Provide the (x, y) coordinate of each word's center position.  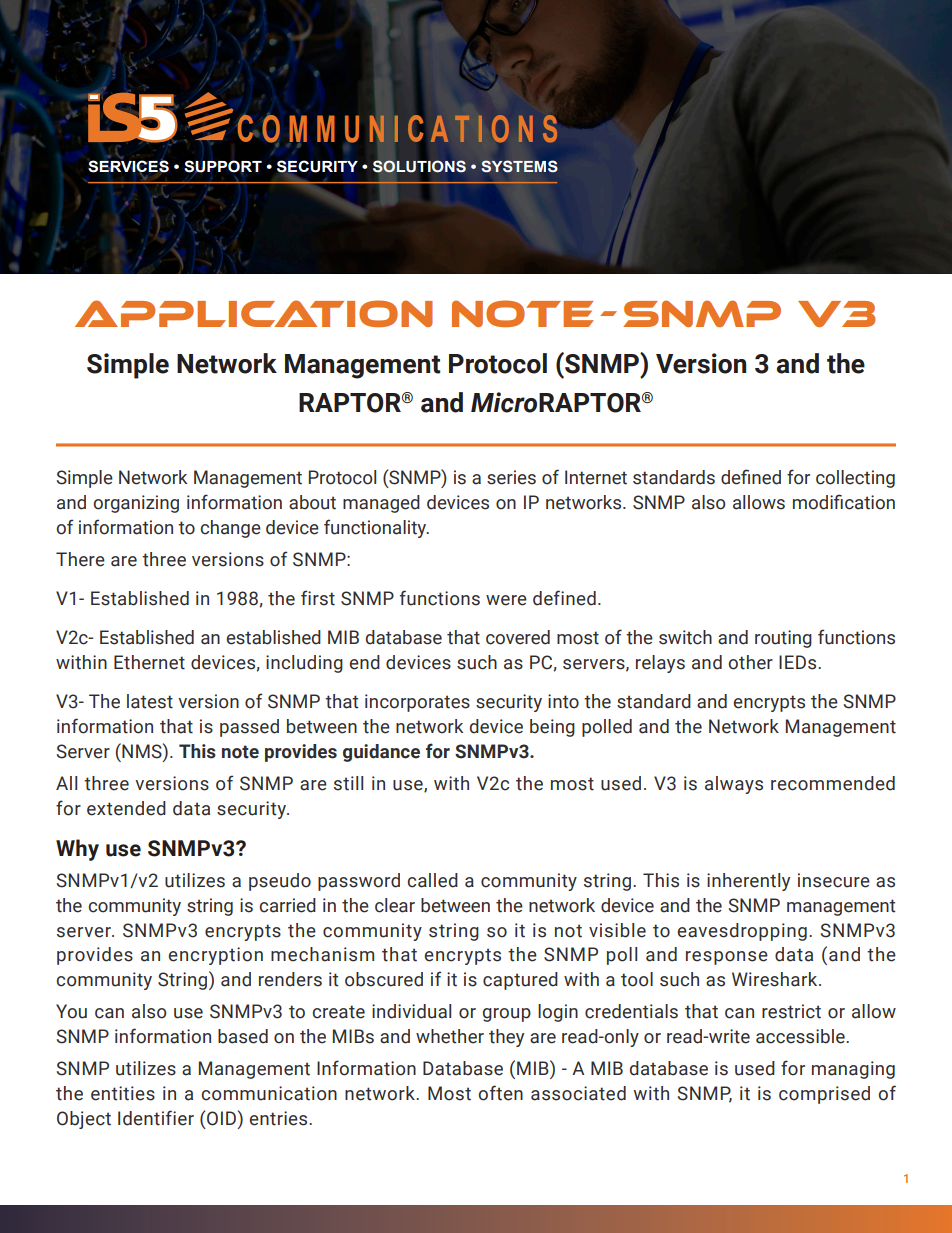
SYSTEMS (520, 166)
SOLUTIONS (419, 166)
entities (123, 1093)
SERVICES (128, 166)
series (511, 477)
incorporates (417, 703)
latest (150, 701)
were (506, 600)
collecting (855, 479)
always (734, 785)
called (432, 880)
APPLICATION (254, 313)
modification (844, 502)
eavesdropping (742, 932)
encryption (215, 956)
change (230, 529)
